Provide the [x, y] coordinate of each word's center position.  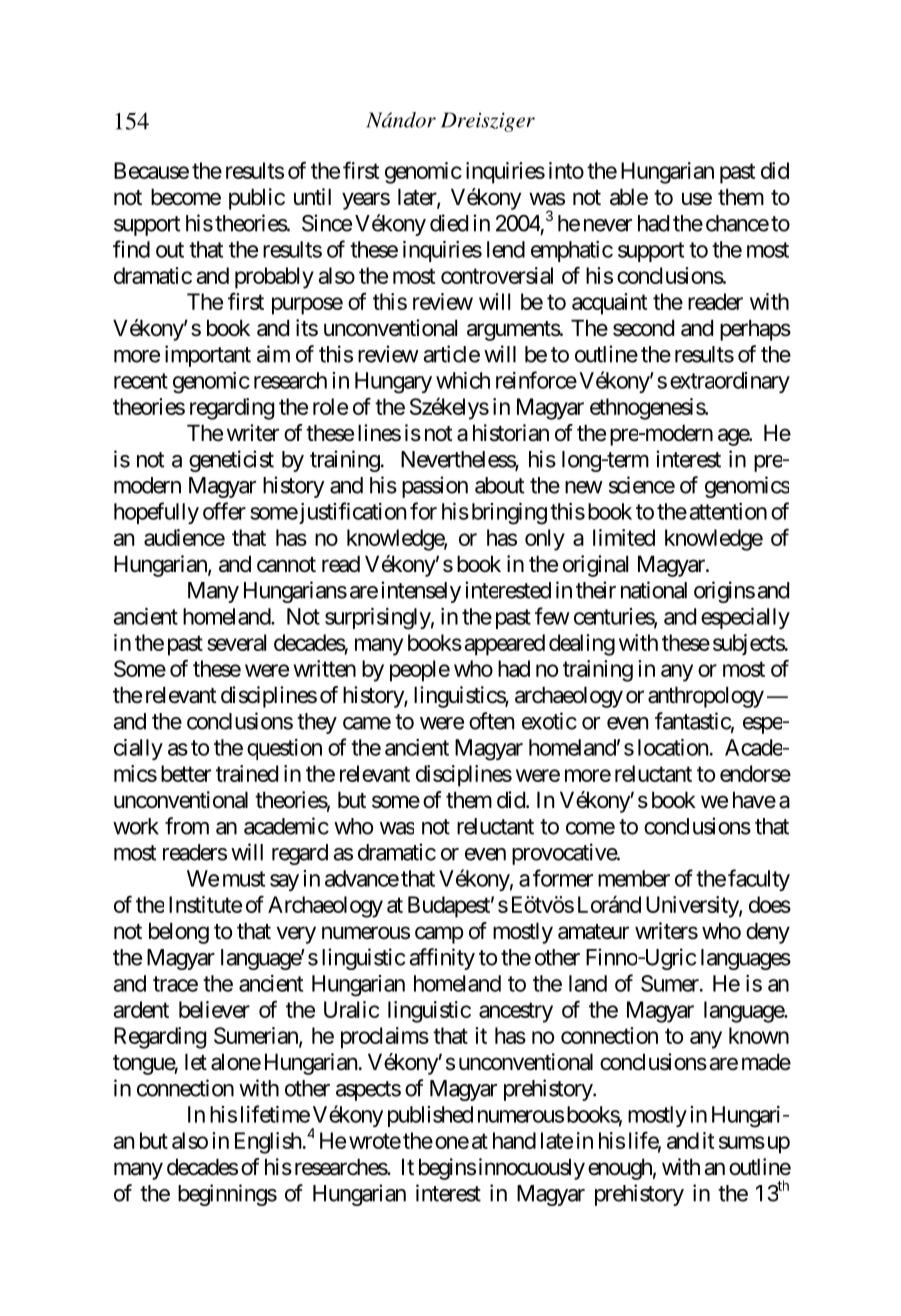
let [196, 1062]
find [131, 249]
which [463, 380]
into [566, 170]
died [449, 223]
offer [224, 511]
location [673, 747]
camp [439, 935]
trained [247, 773]
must [244, 879]
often [491, 721]
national [654, 590]
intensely [421, 592]
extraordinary [730, 382]
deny [768, 933]
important [208, 356]
